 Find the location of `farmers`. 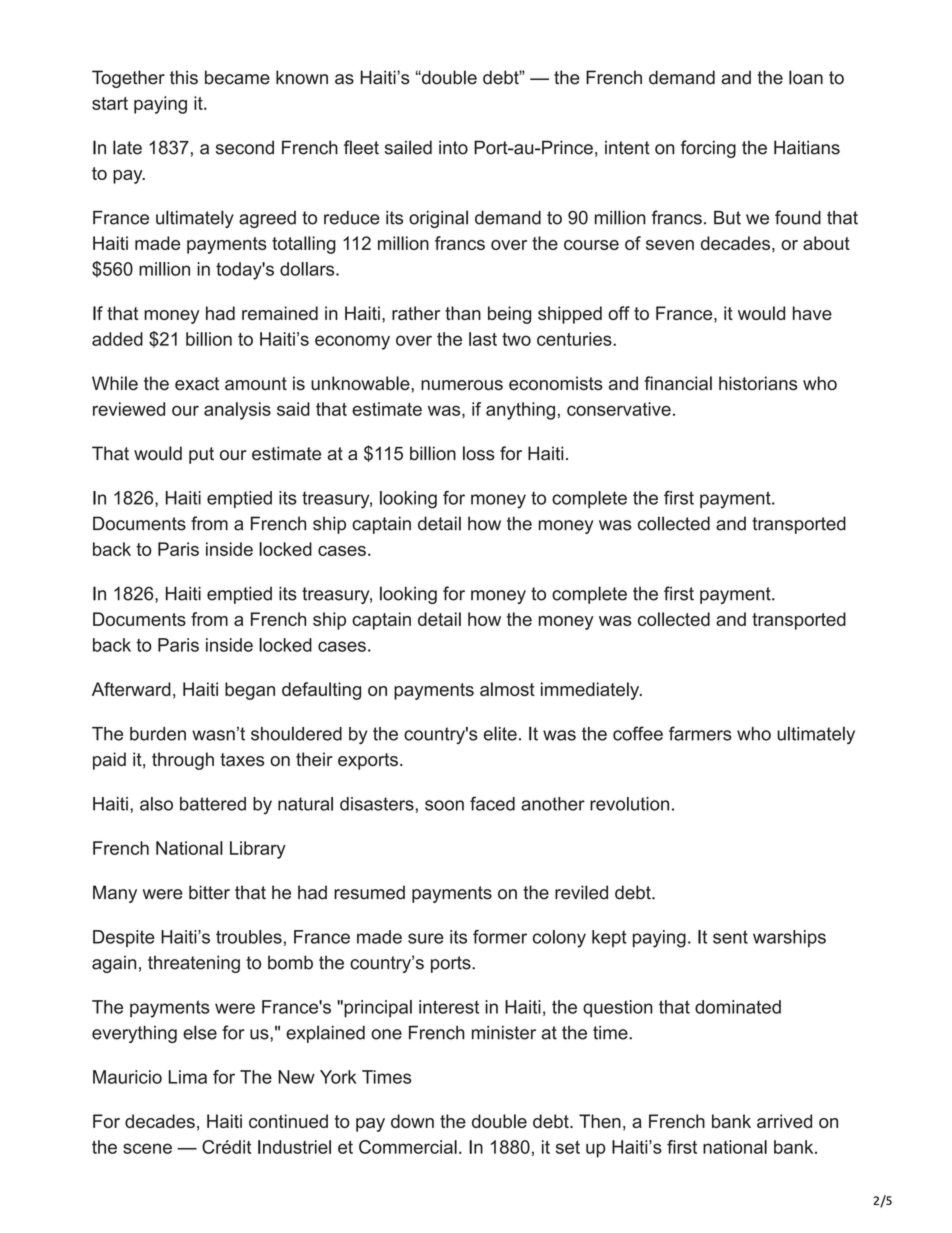

farmers is located at coordinates (700, 733).
